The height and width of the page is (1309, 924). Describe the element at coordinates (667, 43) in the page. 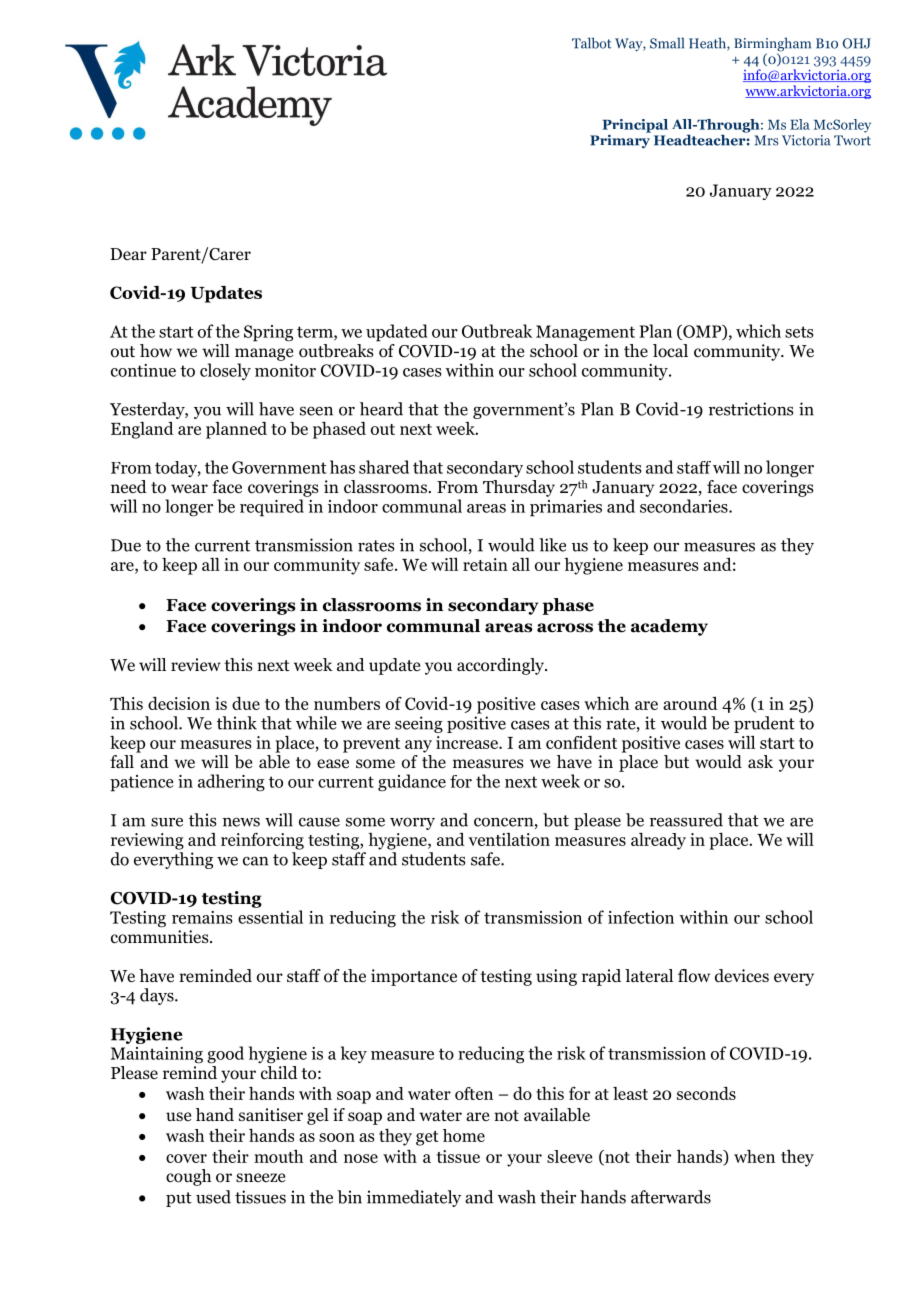

I see `Small` at that location.
